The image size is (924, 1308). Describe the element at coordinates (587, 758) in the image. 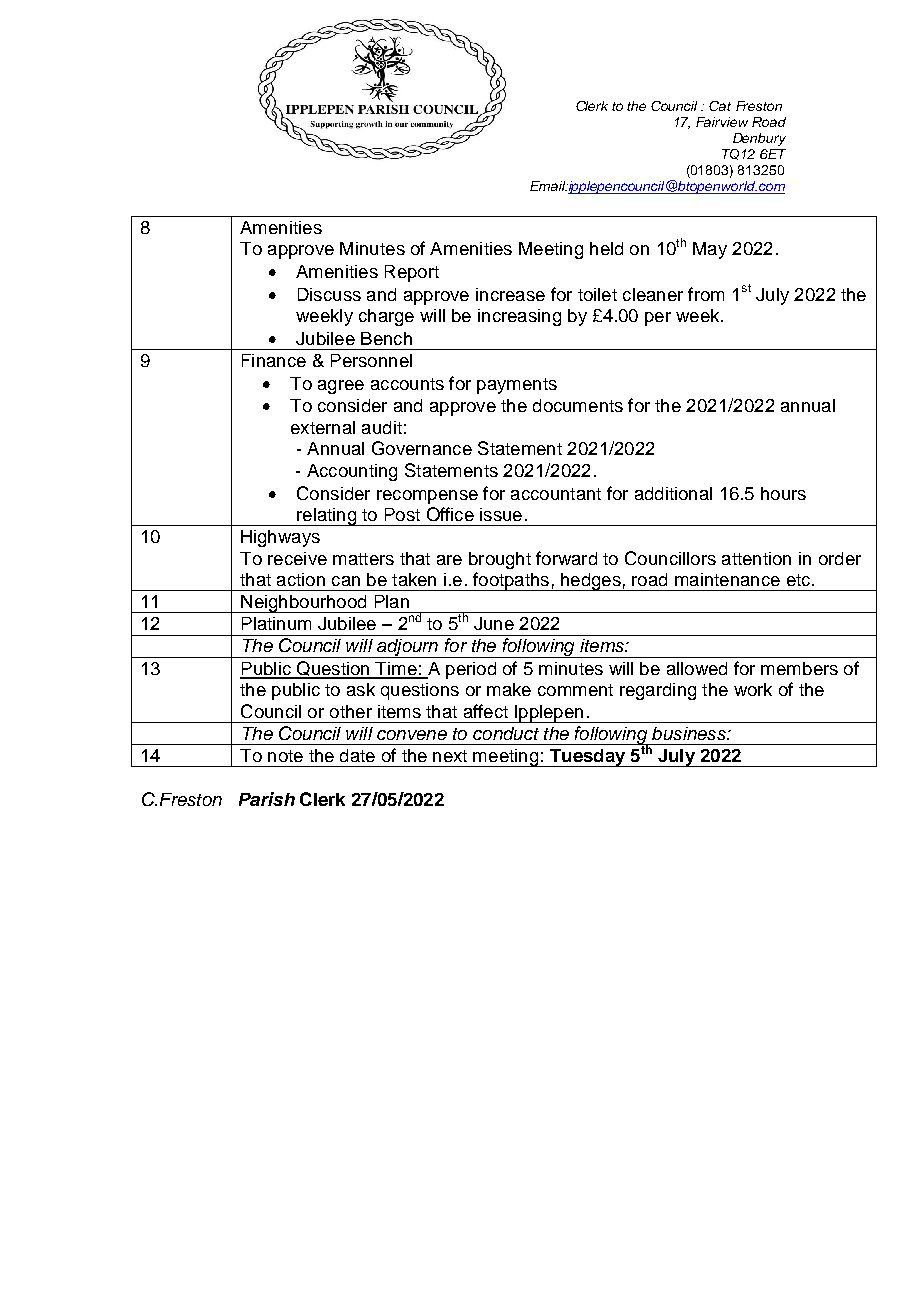

I see `Tuesday` at that location.
